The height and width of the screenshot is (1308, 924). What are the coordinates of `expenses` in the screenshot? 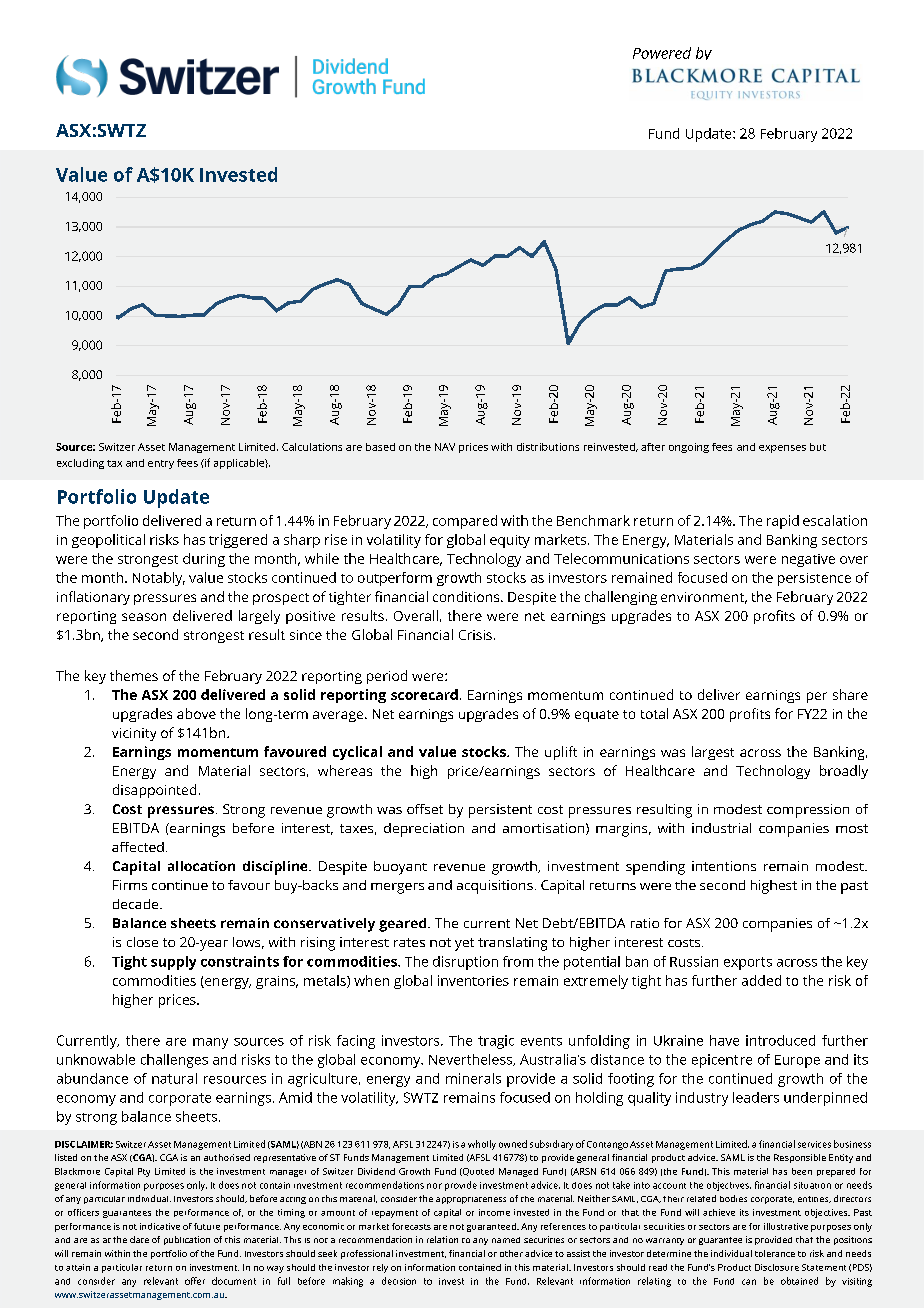 It's located at (782, 449).
